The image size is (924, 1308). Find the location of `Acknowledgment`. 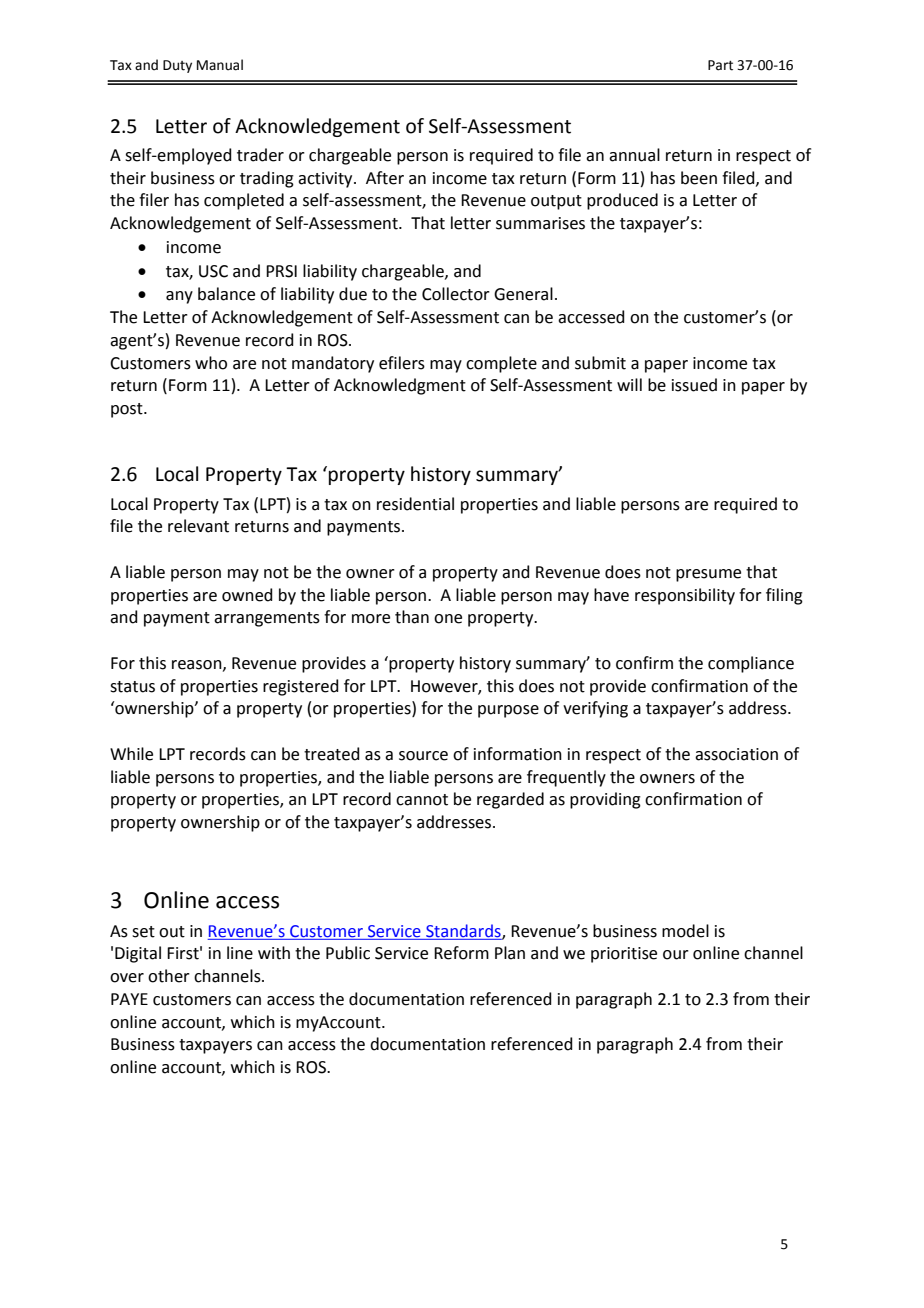

Acknowledgment is located at coordinates (400, 386).
